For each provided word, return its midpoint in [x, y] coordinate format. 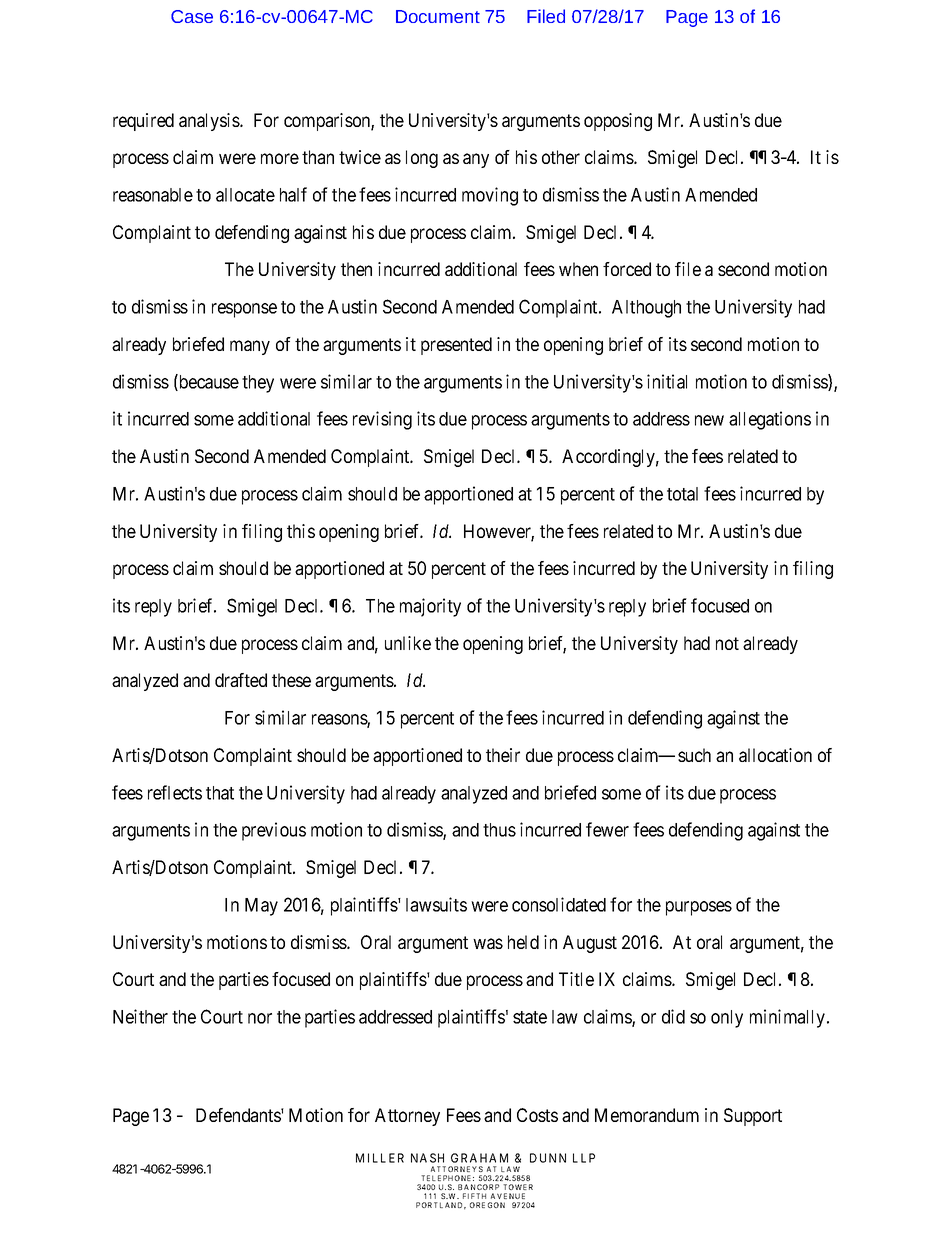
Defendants [239, 1115]
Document [438, 16]
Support [753, 1117]
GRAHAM [479, 1158]
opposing [618, 122]
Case [192, 16]
